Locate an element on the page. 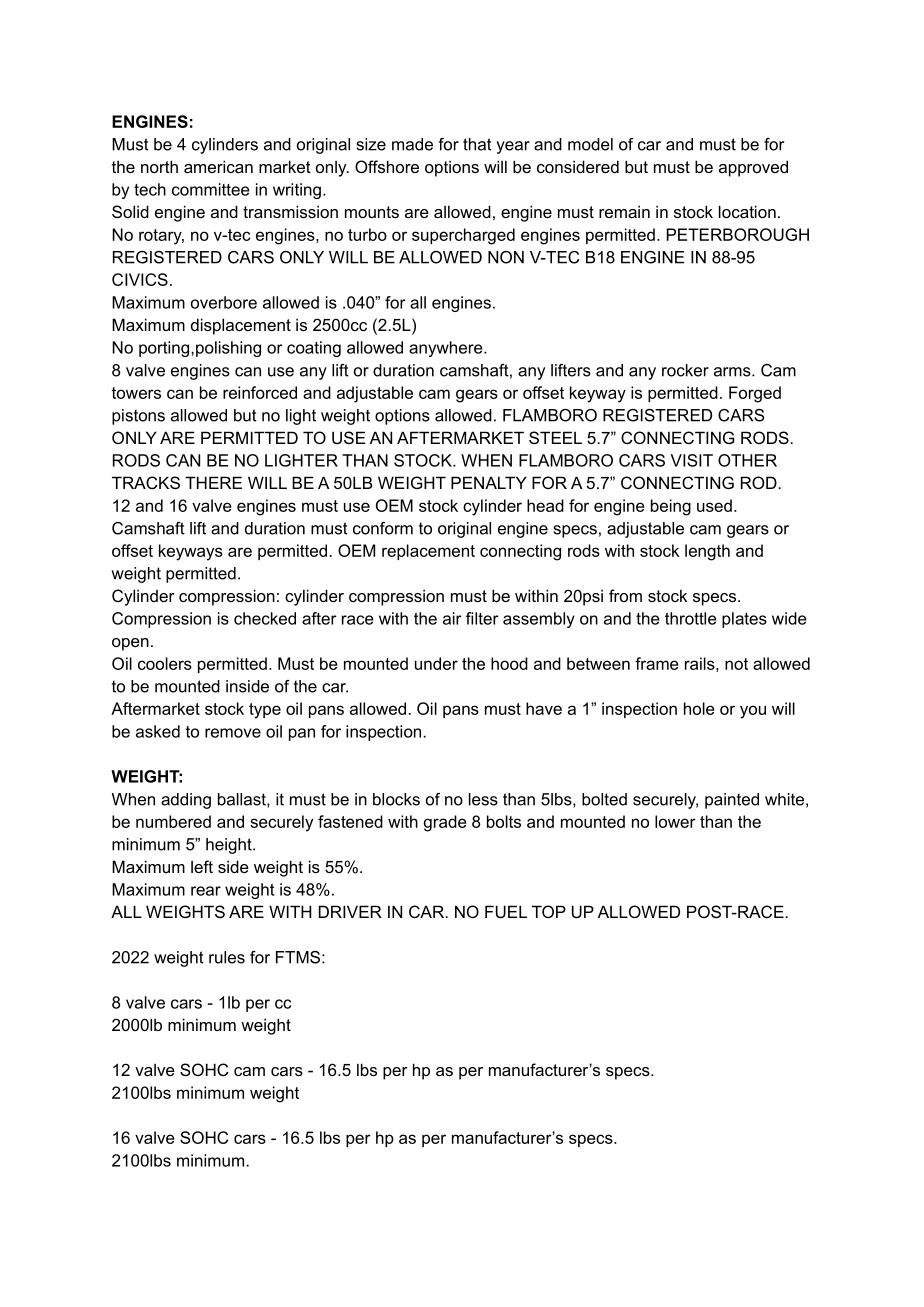  reinforced is located at coordinates (260, 392).
